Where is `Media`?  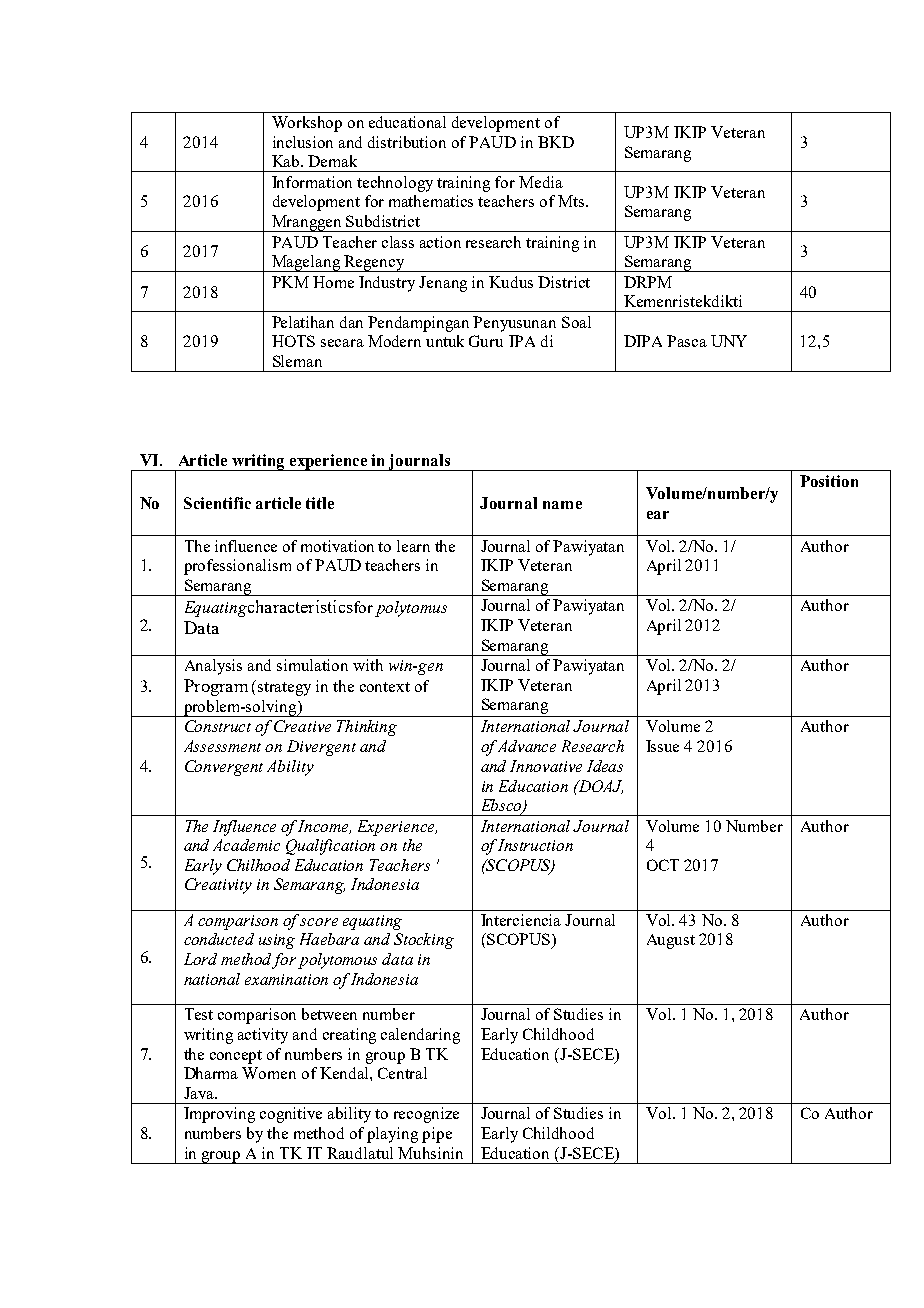
Media is located at coordinates (541, 182).
